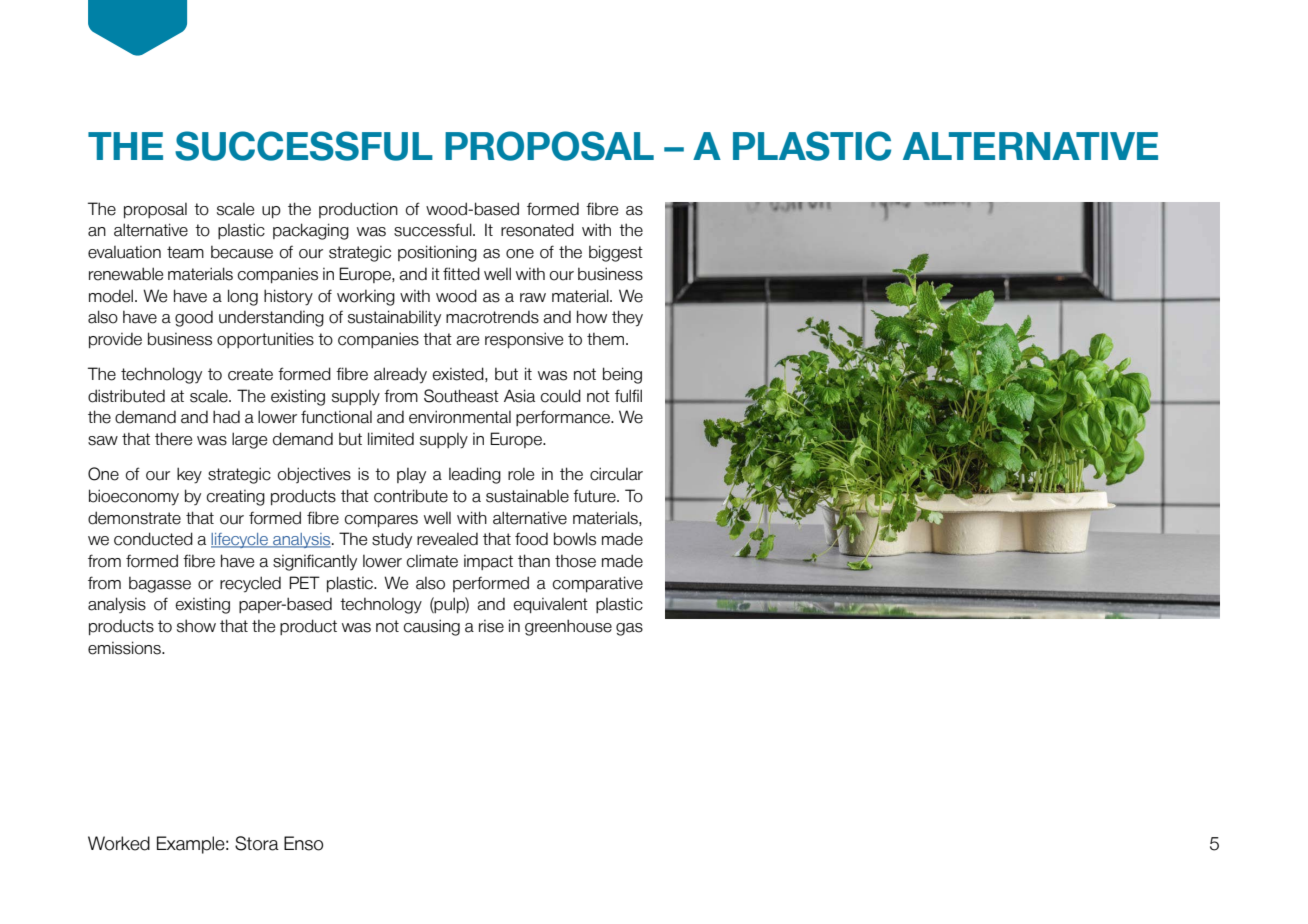  I want to click on Enso, so click(303, 843).
